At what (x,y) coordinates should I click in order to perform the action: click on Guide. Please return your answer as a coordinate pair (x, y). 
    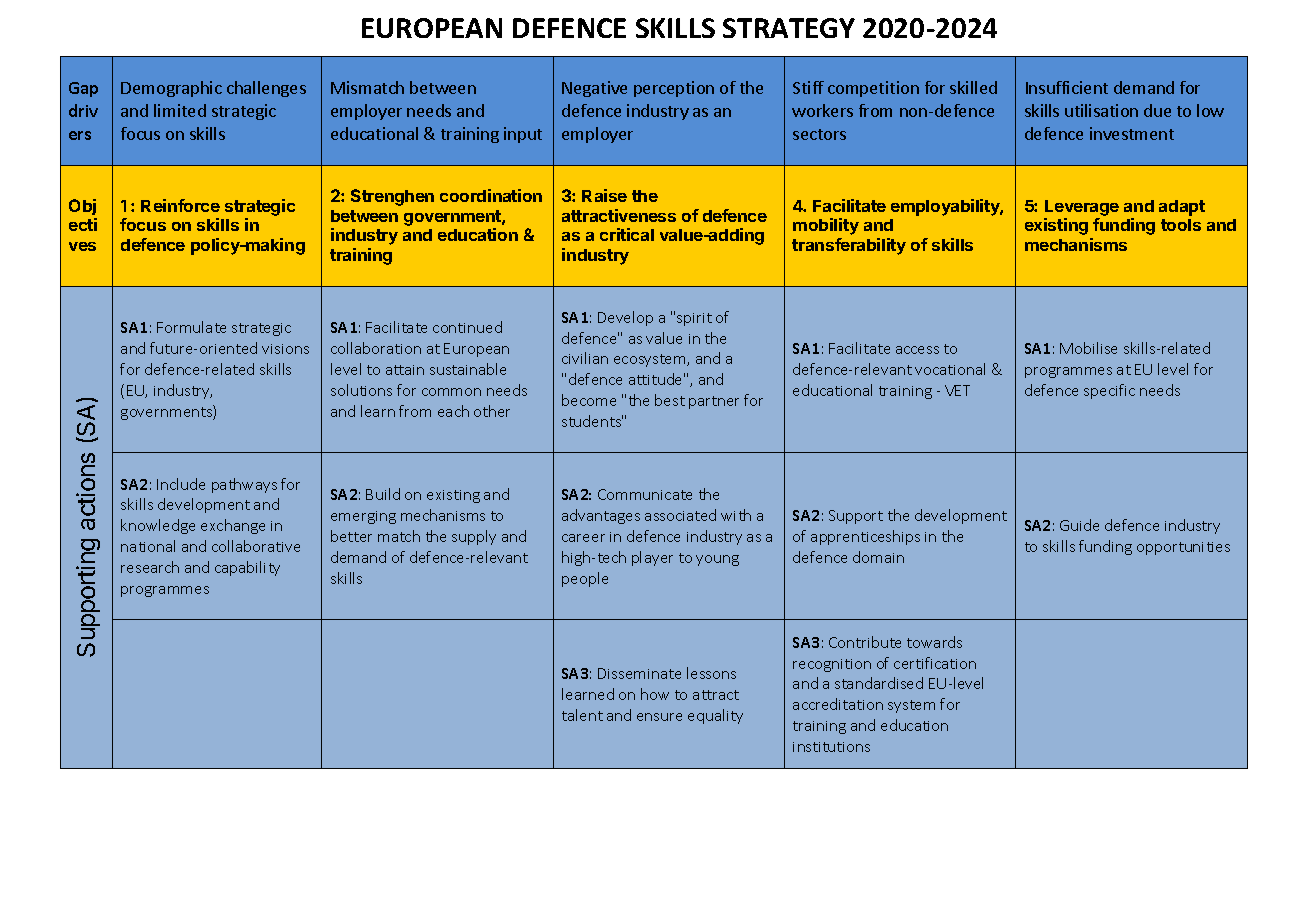
    Looking at the image, I should click on (1079, 525).
